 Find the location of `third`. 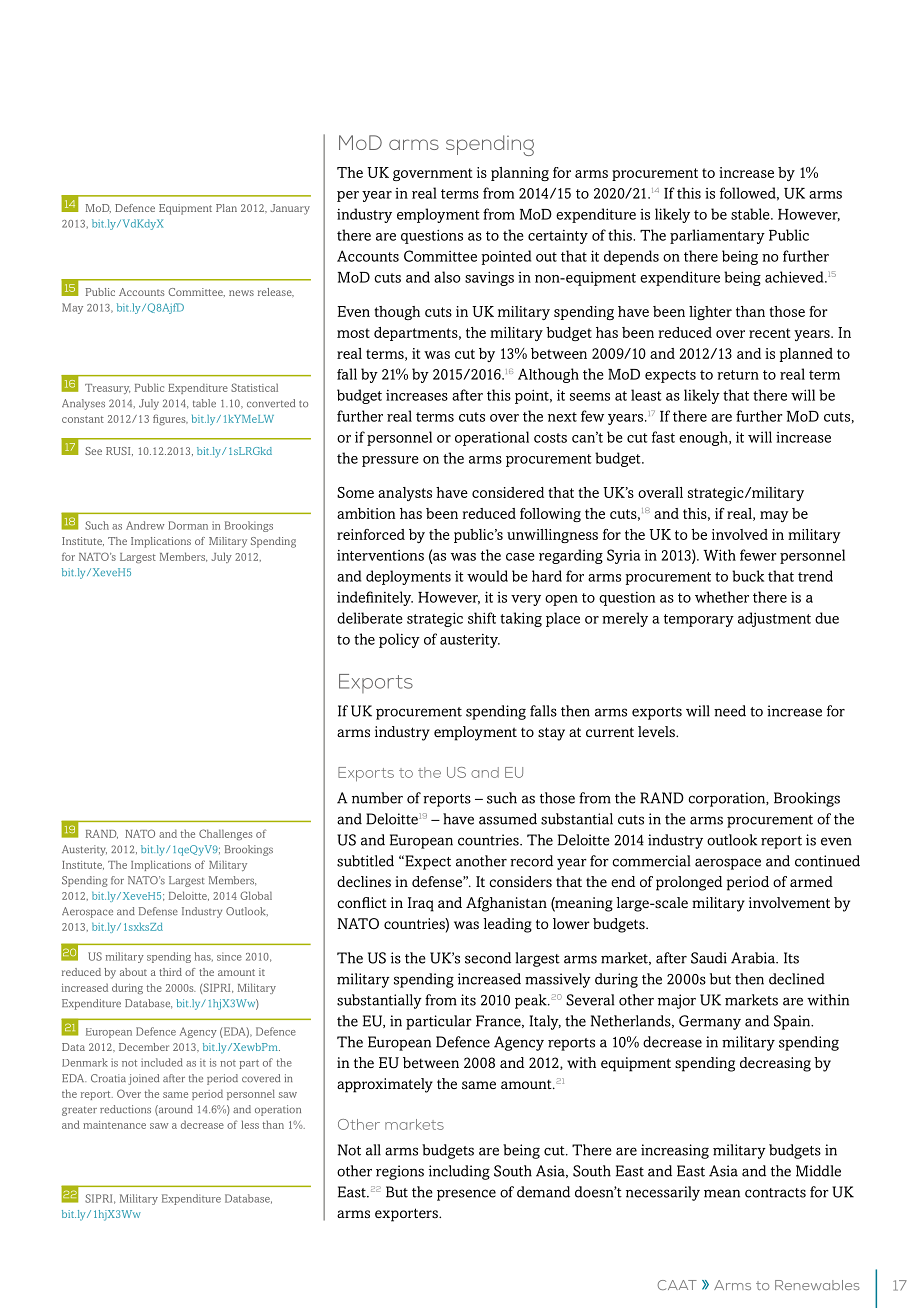

third is located at coordinates (170, 972).
